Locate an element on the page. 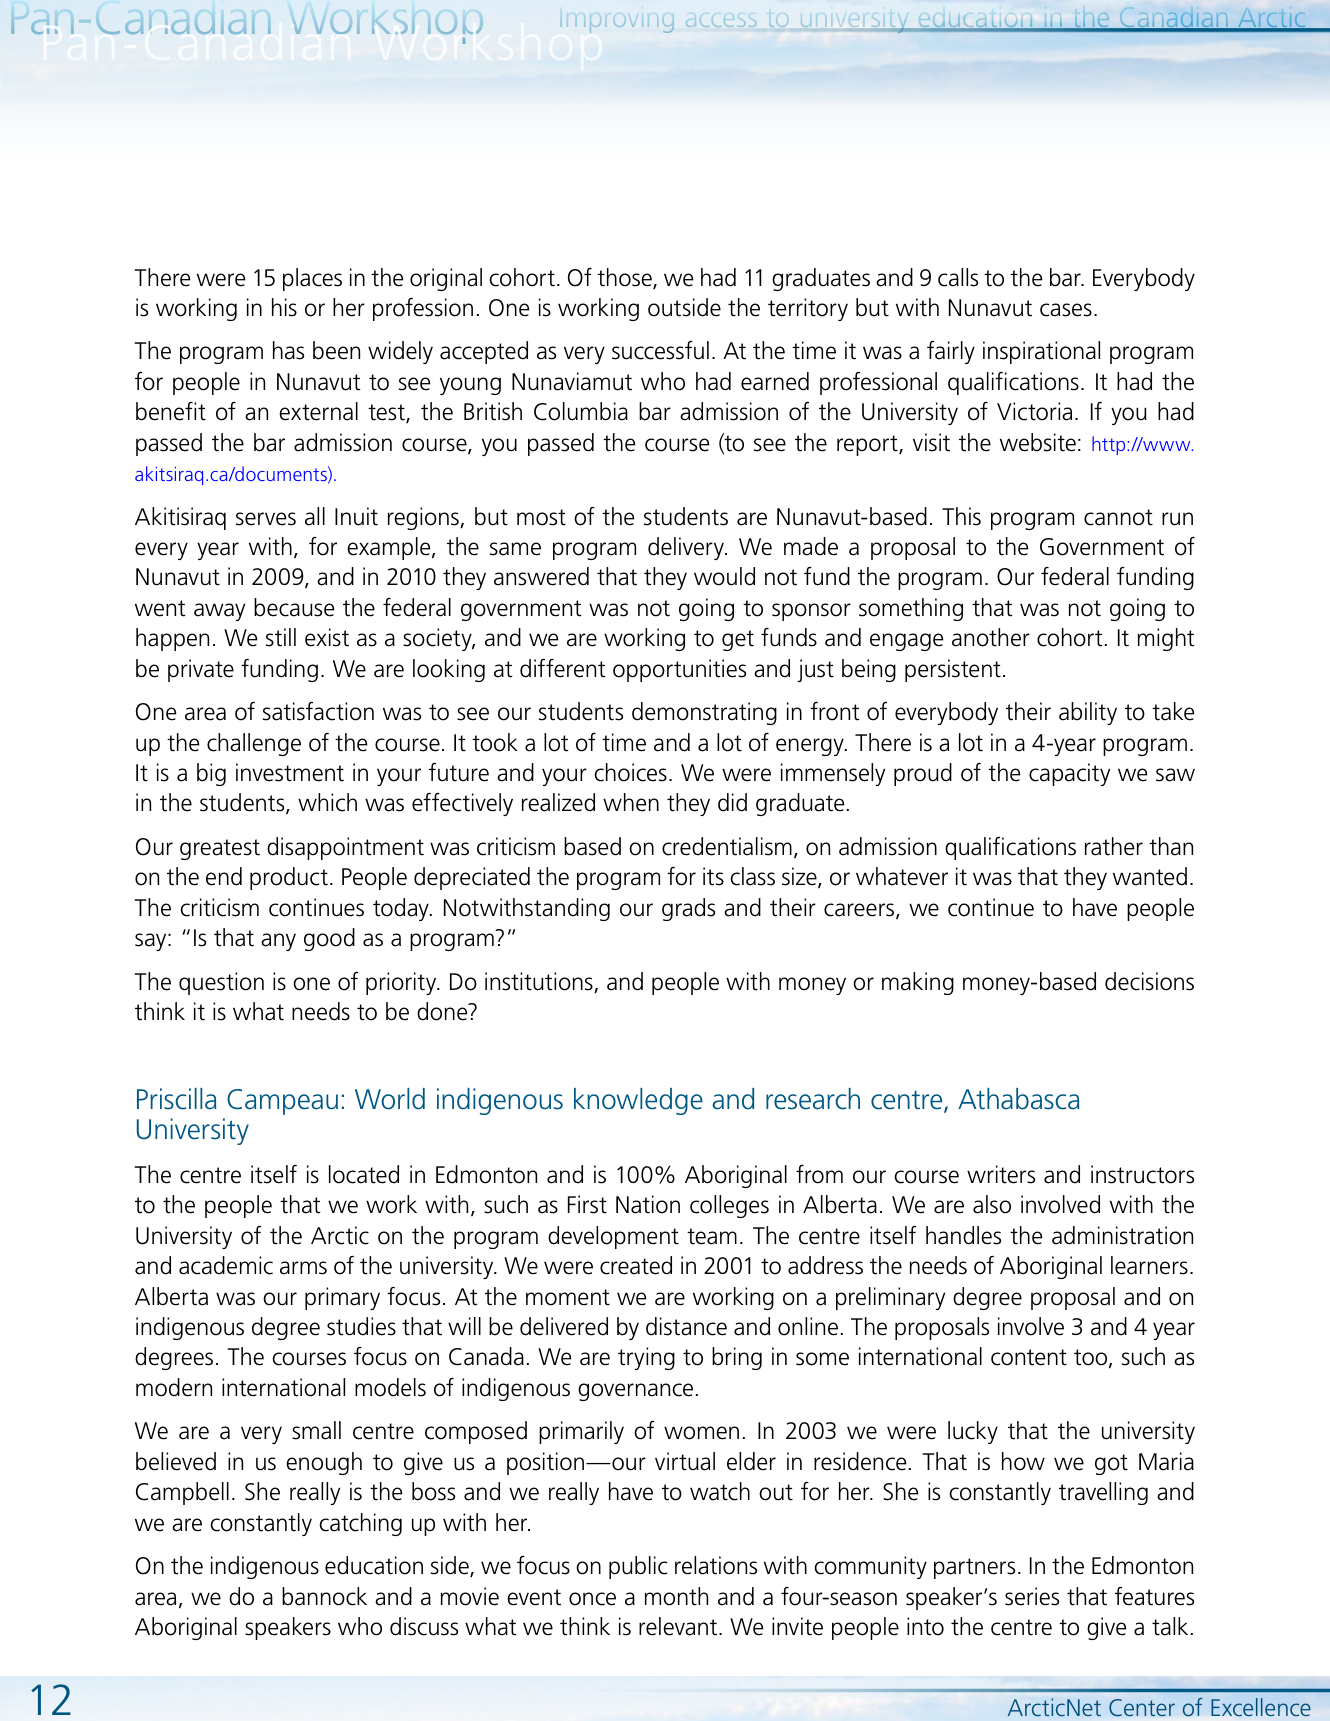 Image resolution: width=1330 pixels, height=1721 pixels. discuss is located at coordinates (424, 1626).
